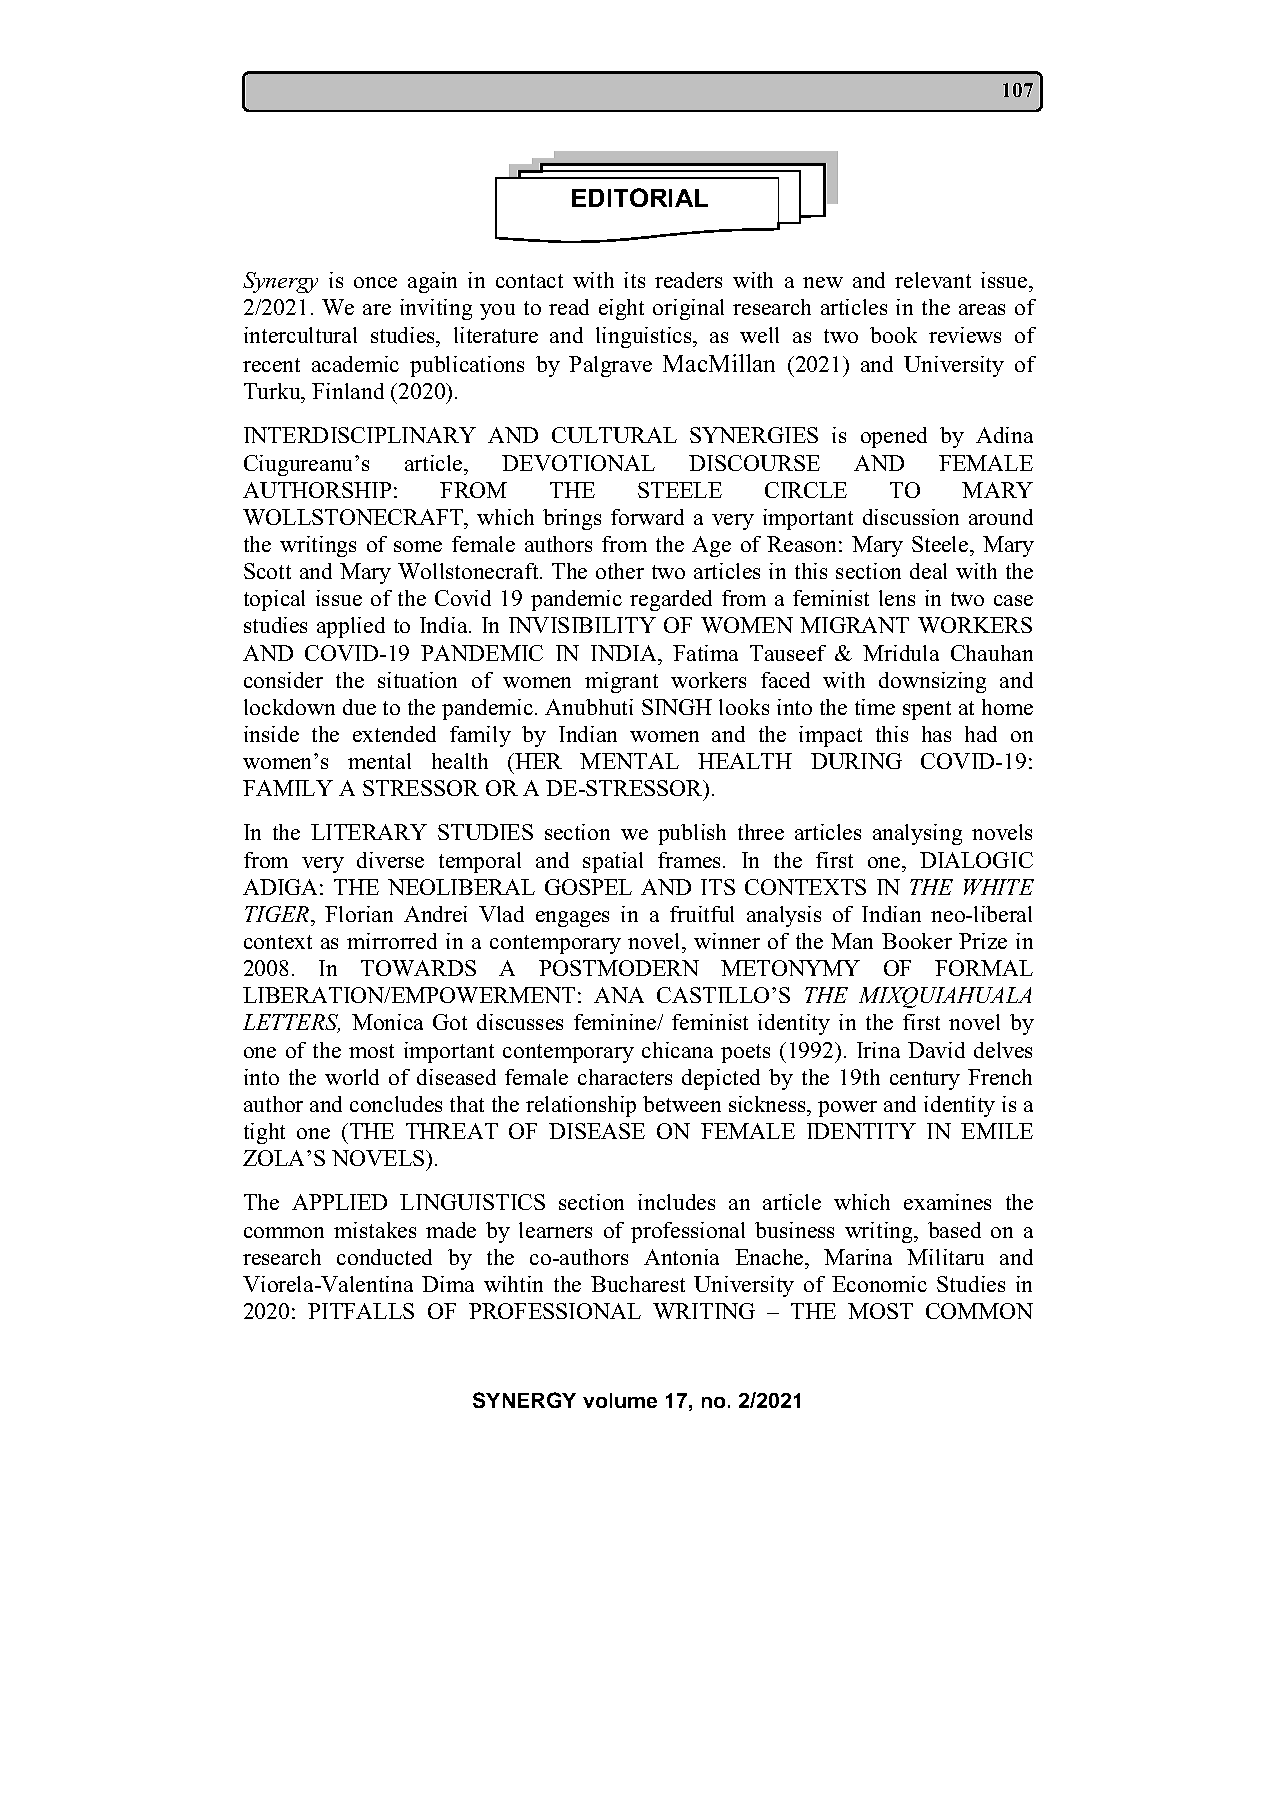 The height and width of the image is (1807, 1277). What do you see at coordinates (692, 834) in the image?
I see `publish` at bounding box center [692, 834].
